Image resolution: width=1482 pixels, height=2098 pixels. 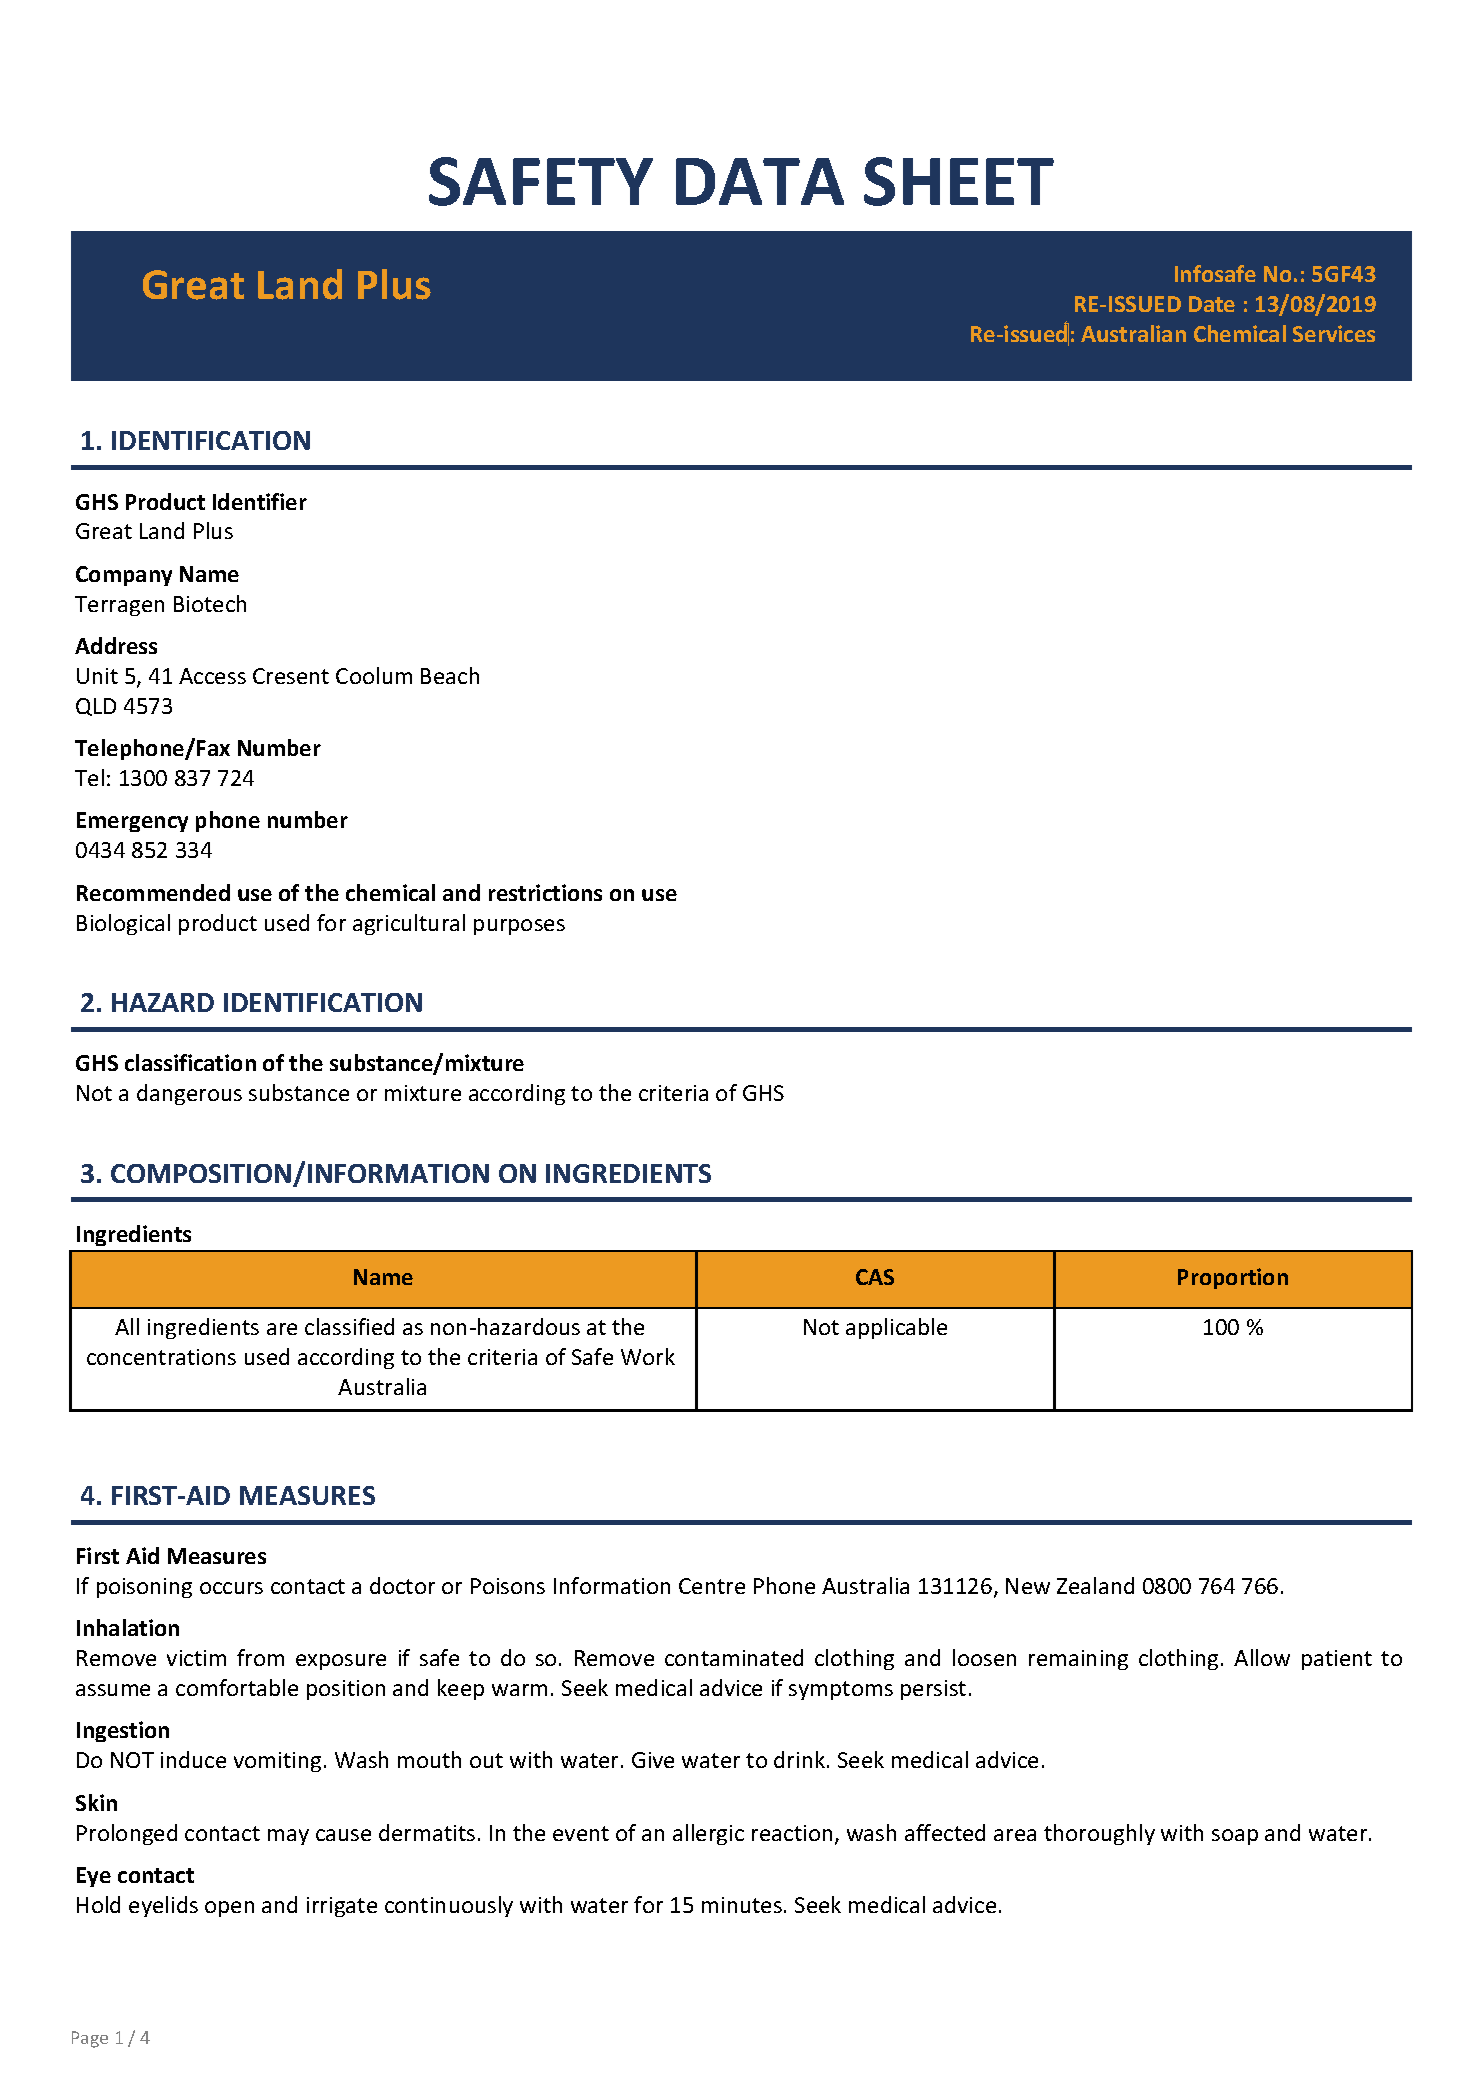 What do you see at coordinates (760, 181) in the page?
I see `DATA` at bounding box center [760, 181].
